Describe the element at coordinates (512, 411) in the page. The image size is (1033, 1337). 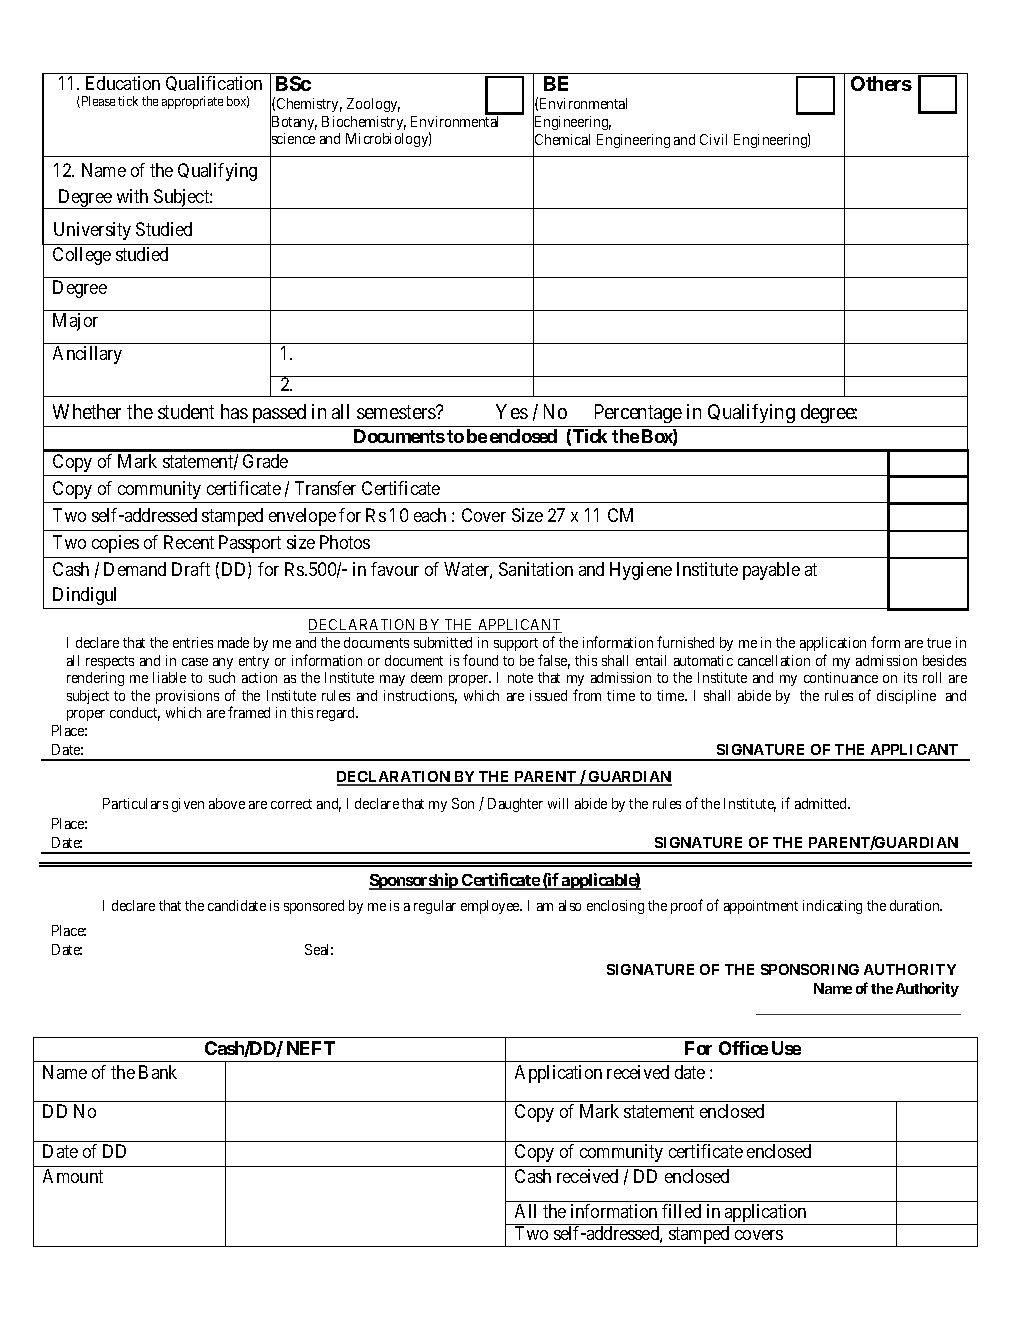
I see `Yes` at that location.
